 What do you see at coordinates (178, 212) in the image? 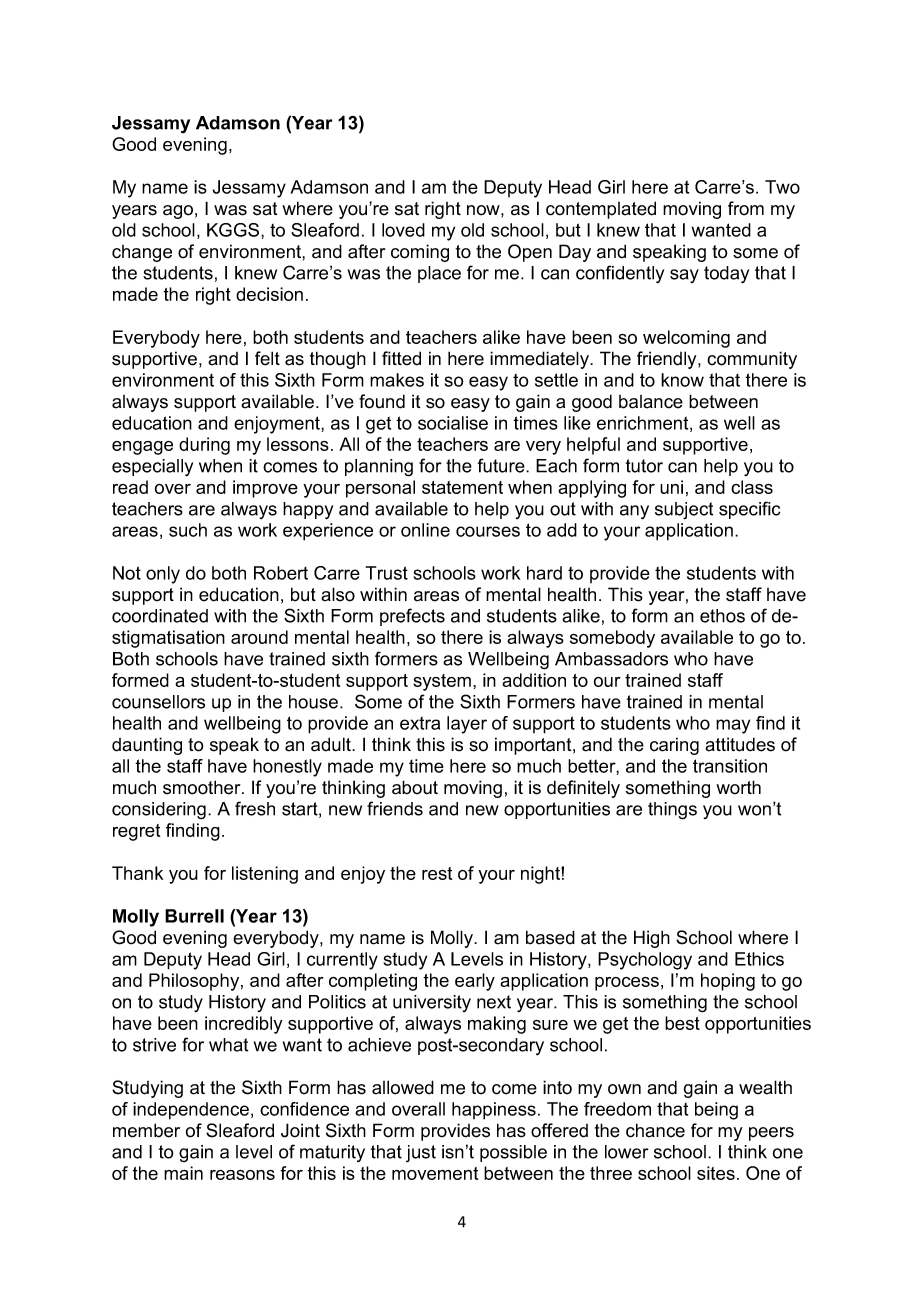
I see `ago` at bounding box center [178, 212].
